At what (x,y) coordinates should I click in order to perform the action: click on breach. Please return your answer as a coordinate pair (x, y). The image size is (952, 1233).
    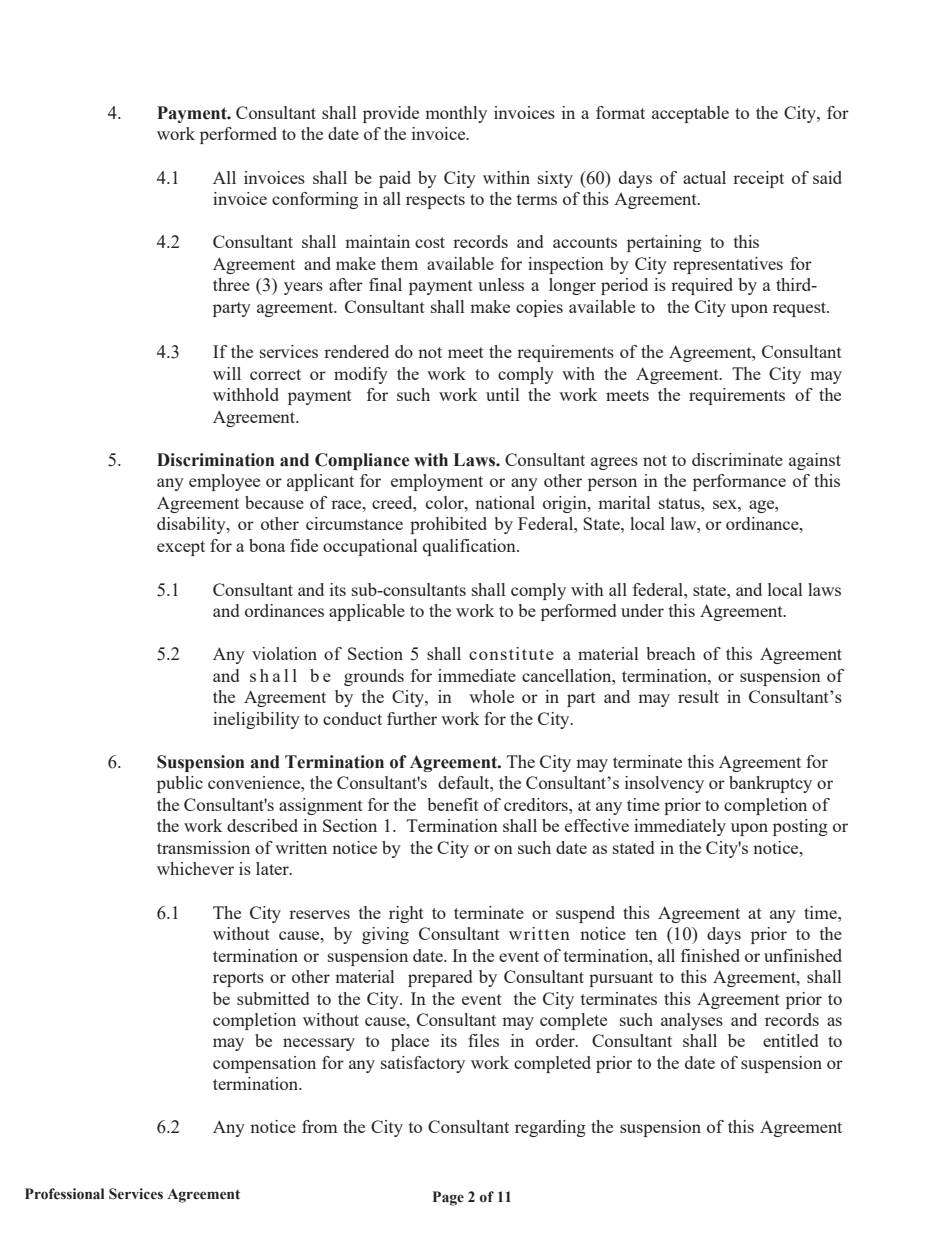
    Looking at the image, I should click on (671, 653).
